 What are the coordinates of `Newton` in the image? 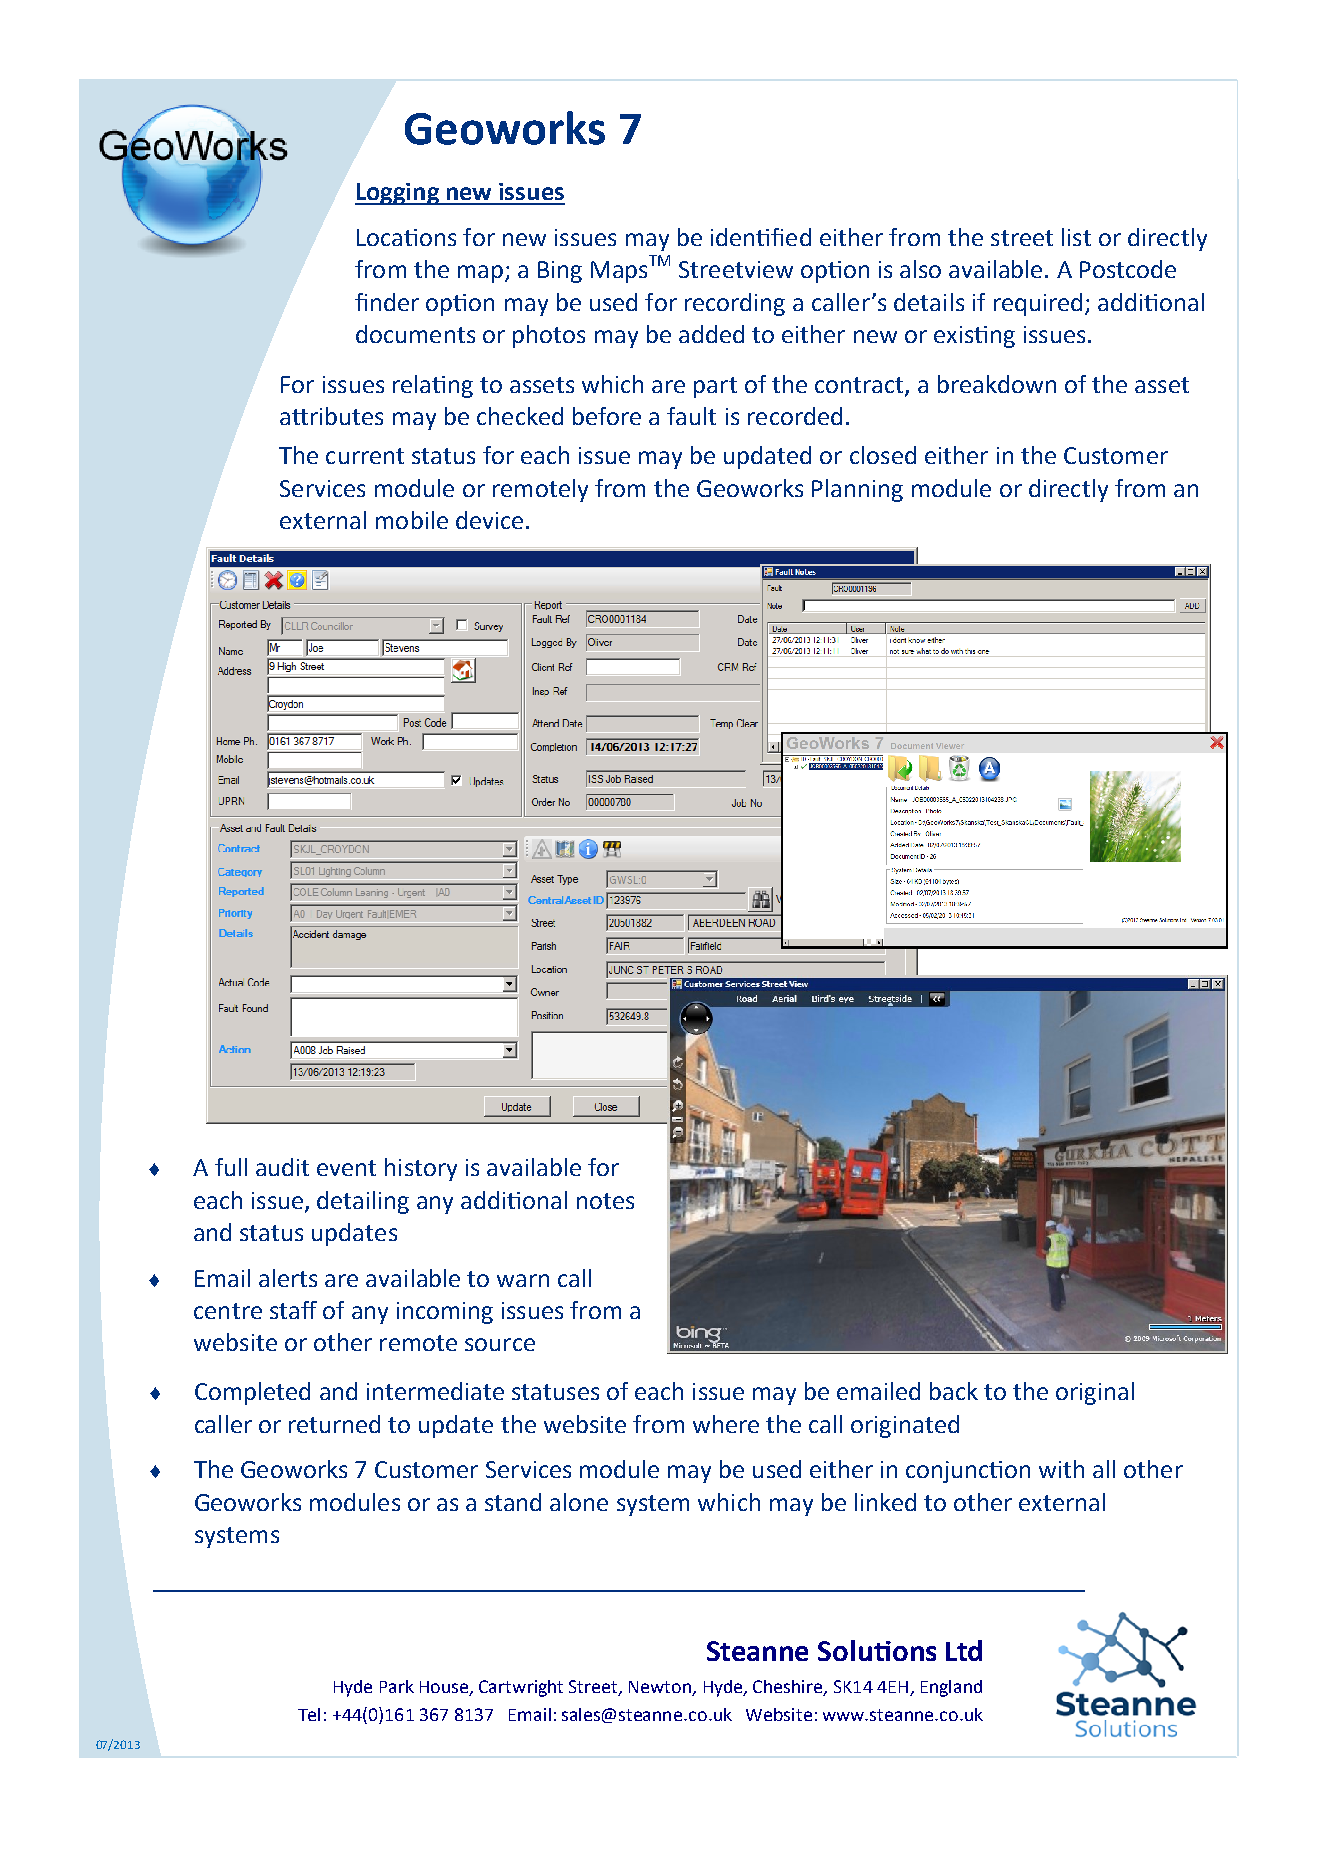 It's located at (661, 1688).
